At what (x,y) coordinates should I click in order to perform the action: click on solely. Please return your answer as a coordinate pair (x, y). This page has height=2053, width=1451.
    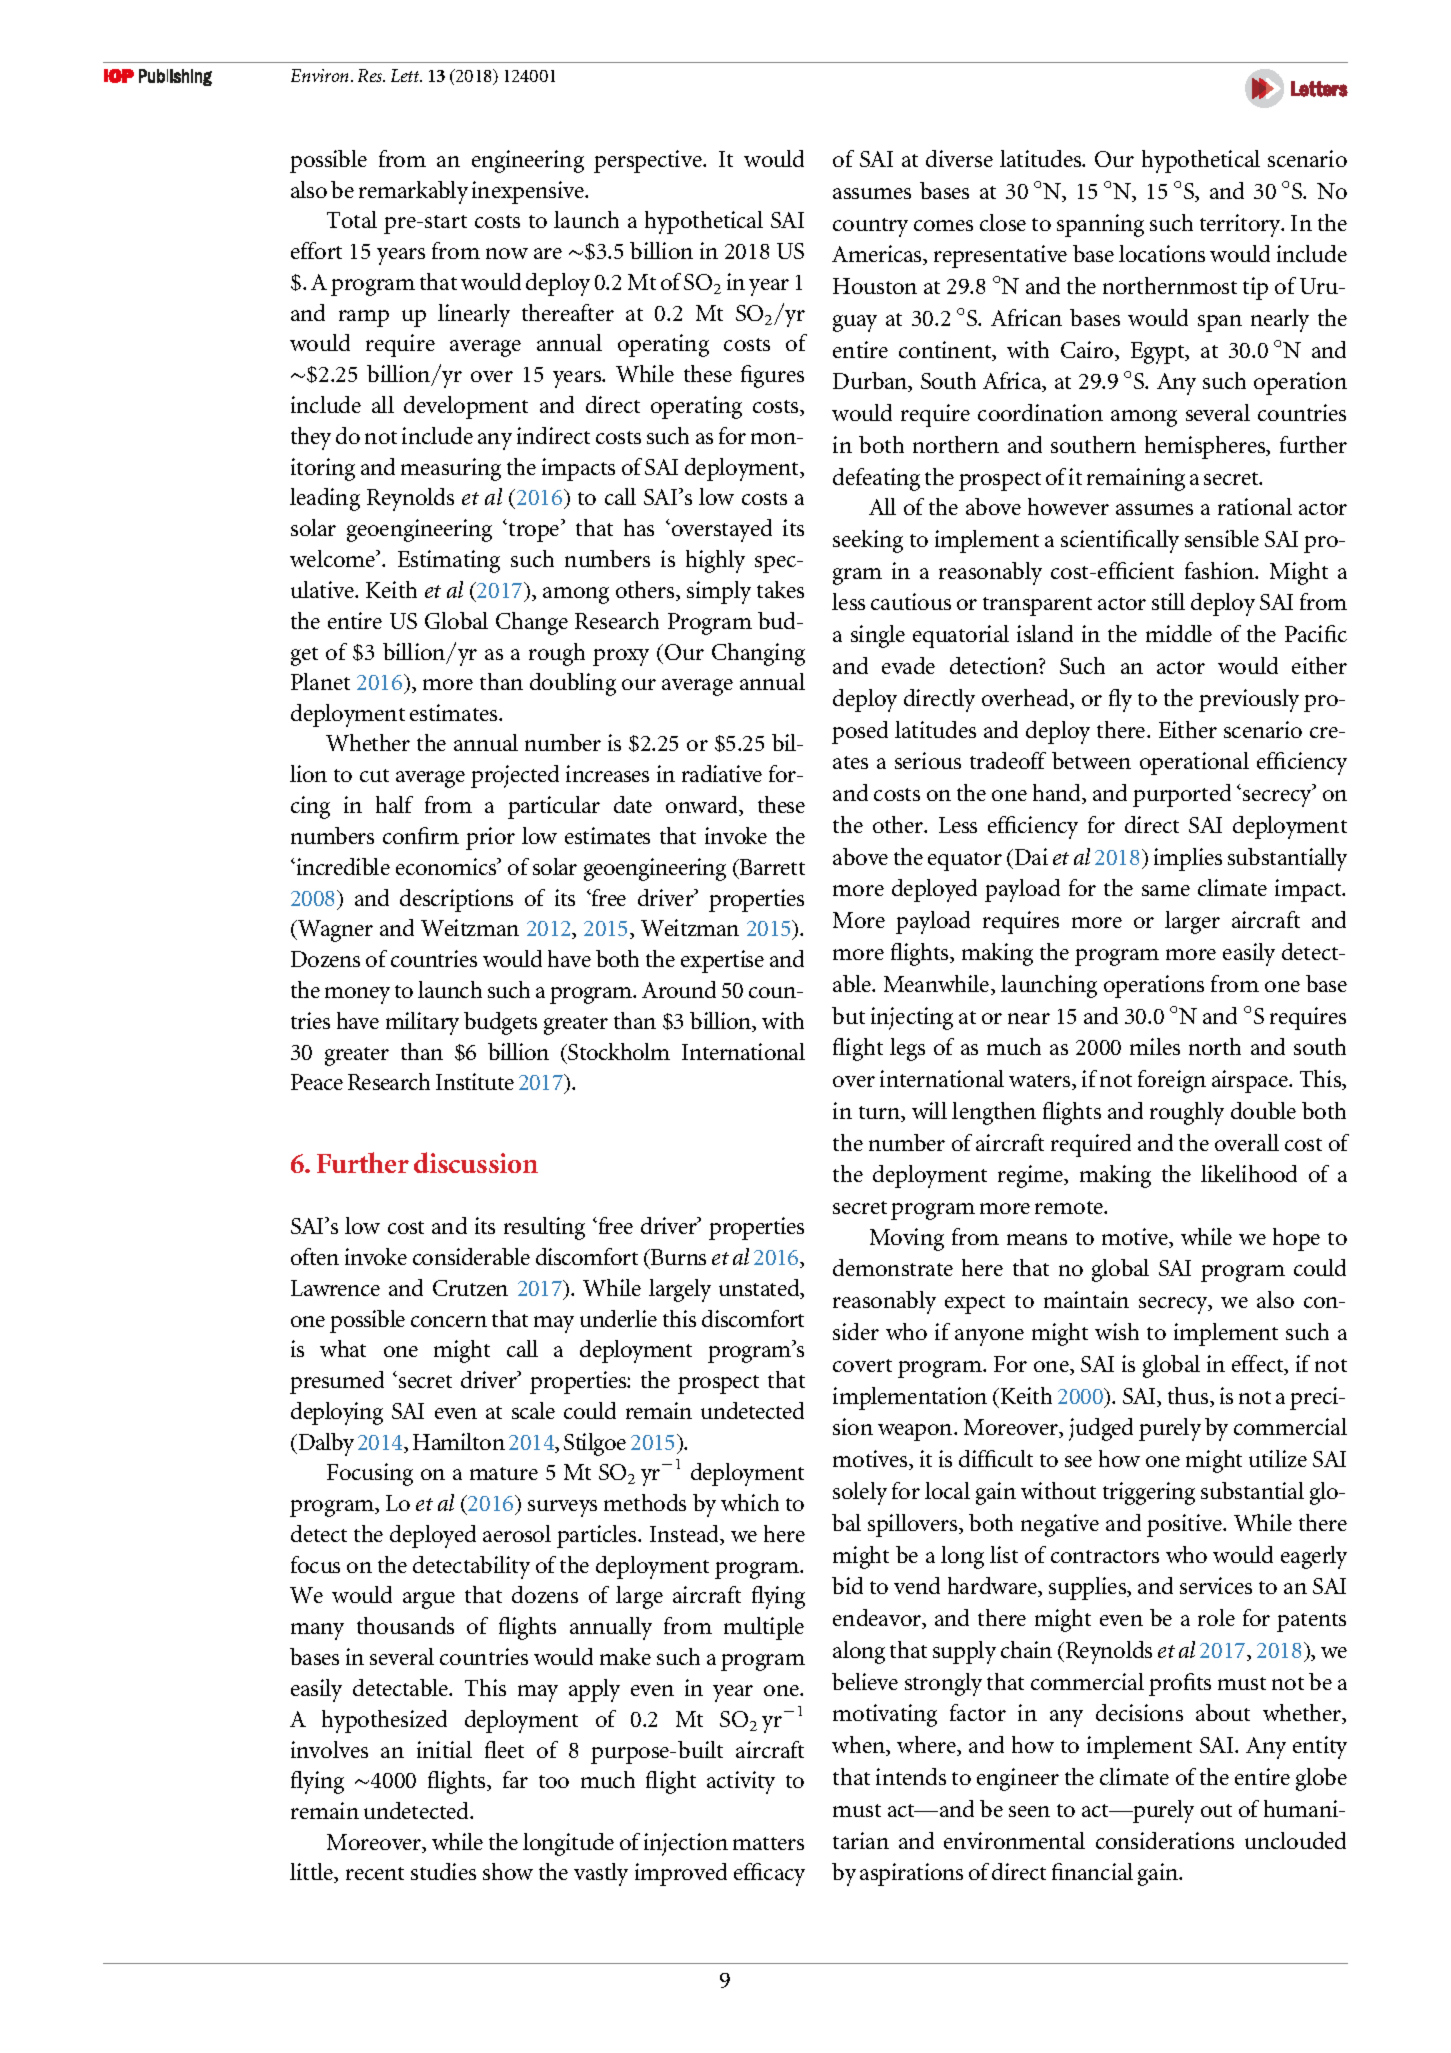
    Looking at the image, I should click on (860, 1493).
